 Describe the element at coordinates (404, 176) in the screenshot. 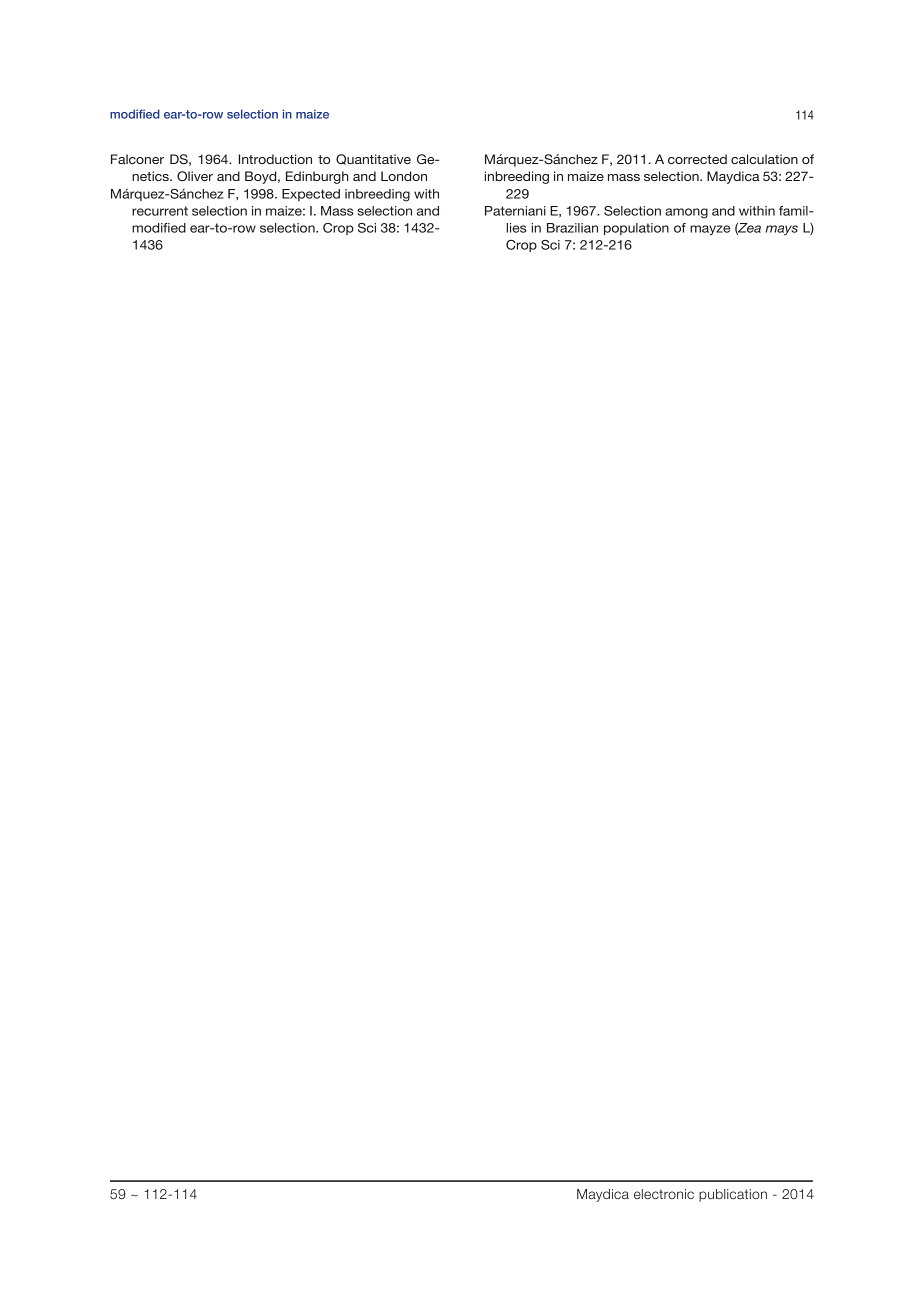

I see `London` at that location.
